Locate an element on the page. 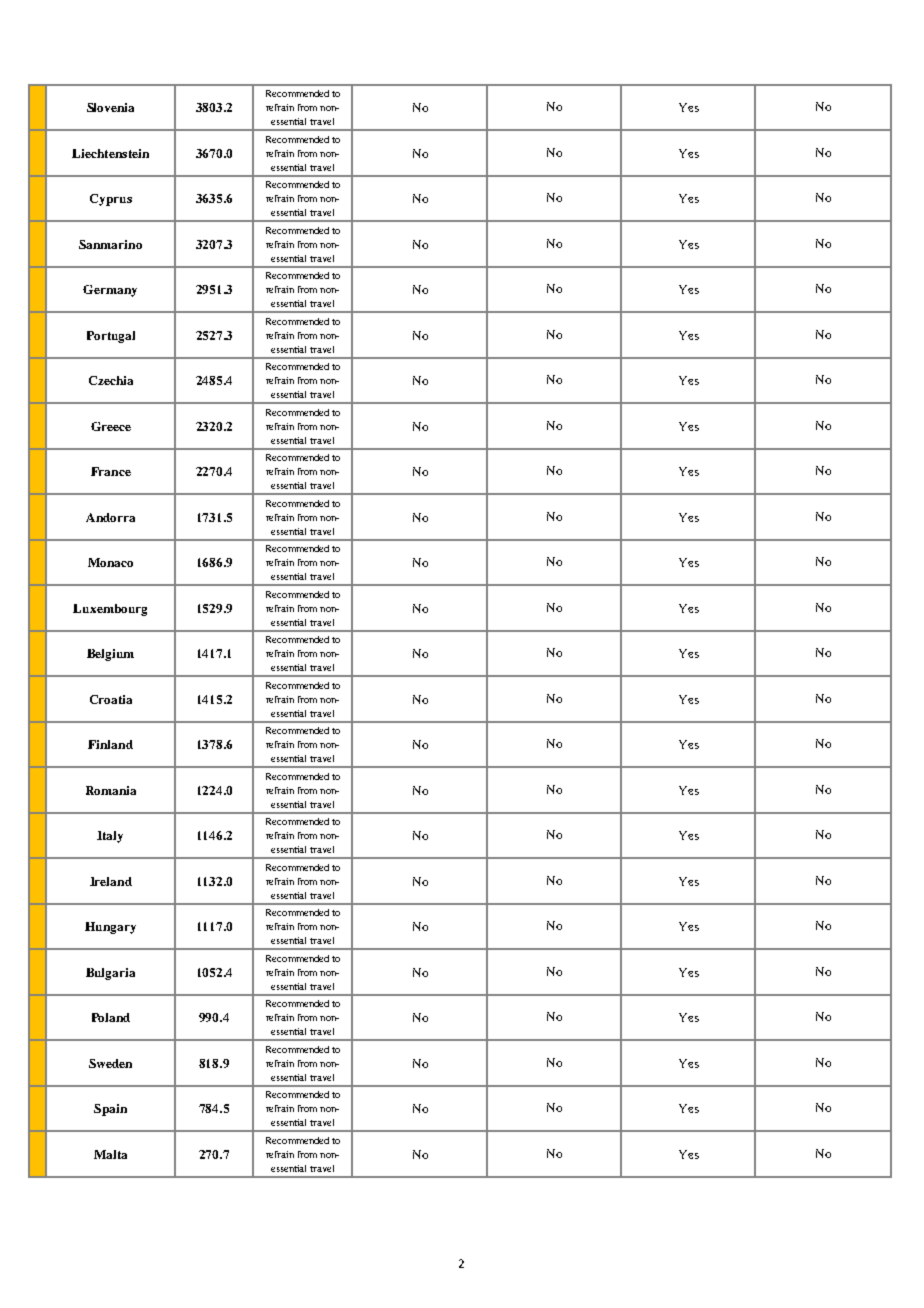 This page has width=924, height=1308. Hungary is located at coordinates (110, 928).
